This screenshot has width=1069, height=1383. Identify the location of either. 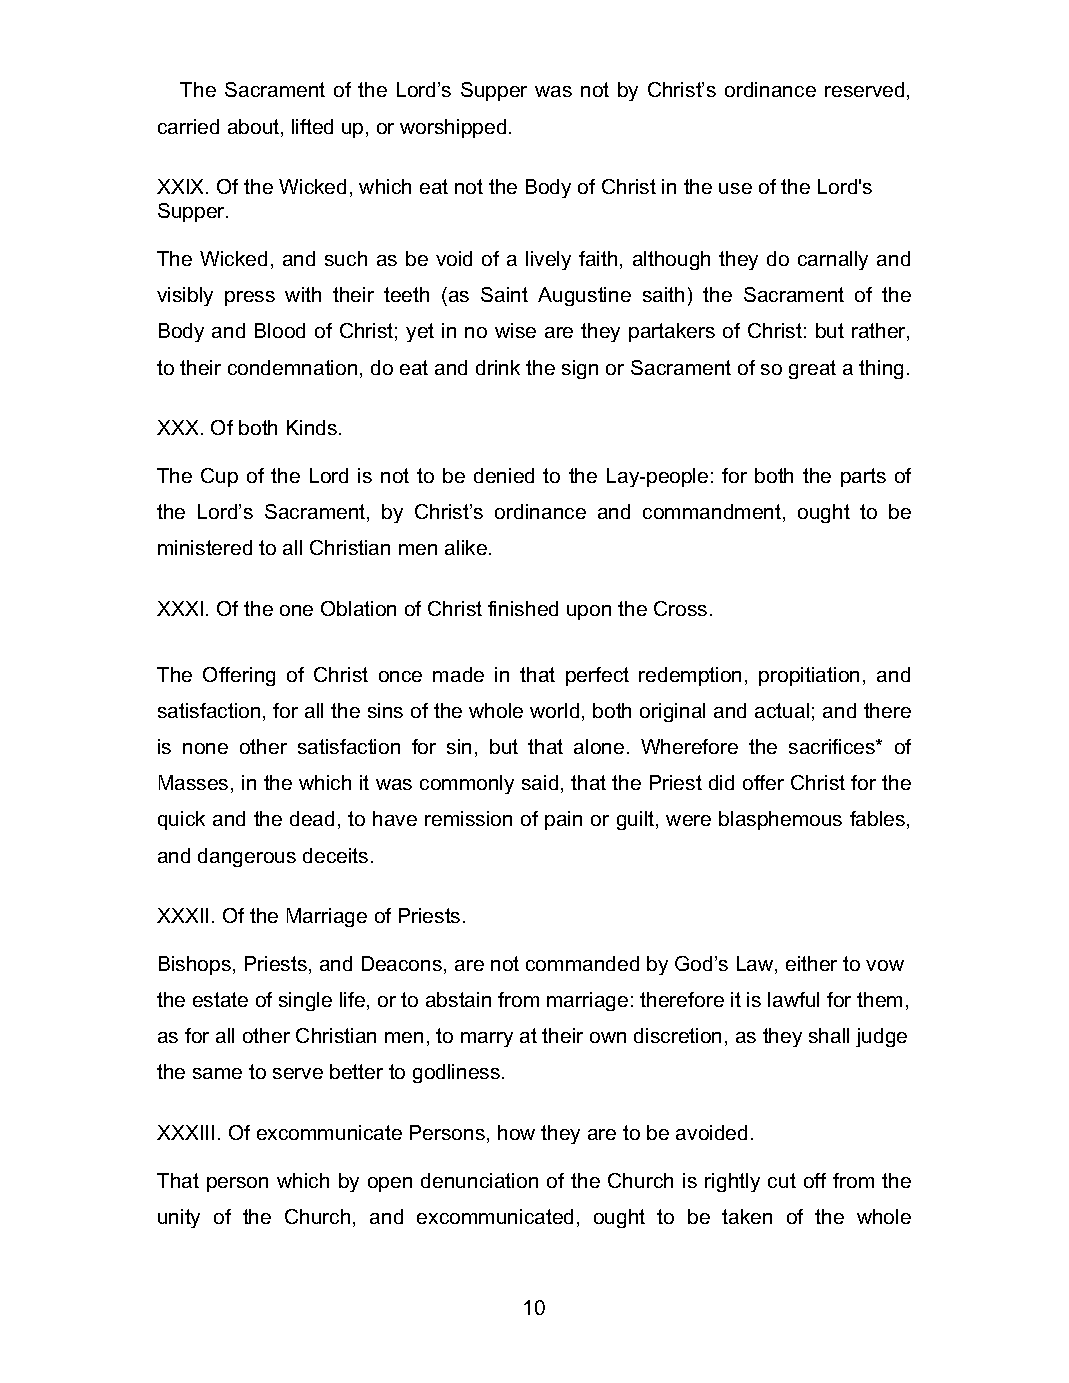
(811, 963).
